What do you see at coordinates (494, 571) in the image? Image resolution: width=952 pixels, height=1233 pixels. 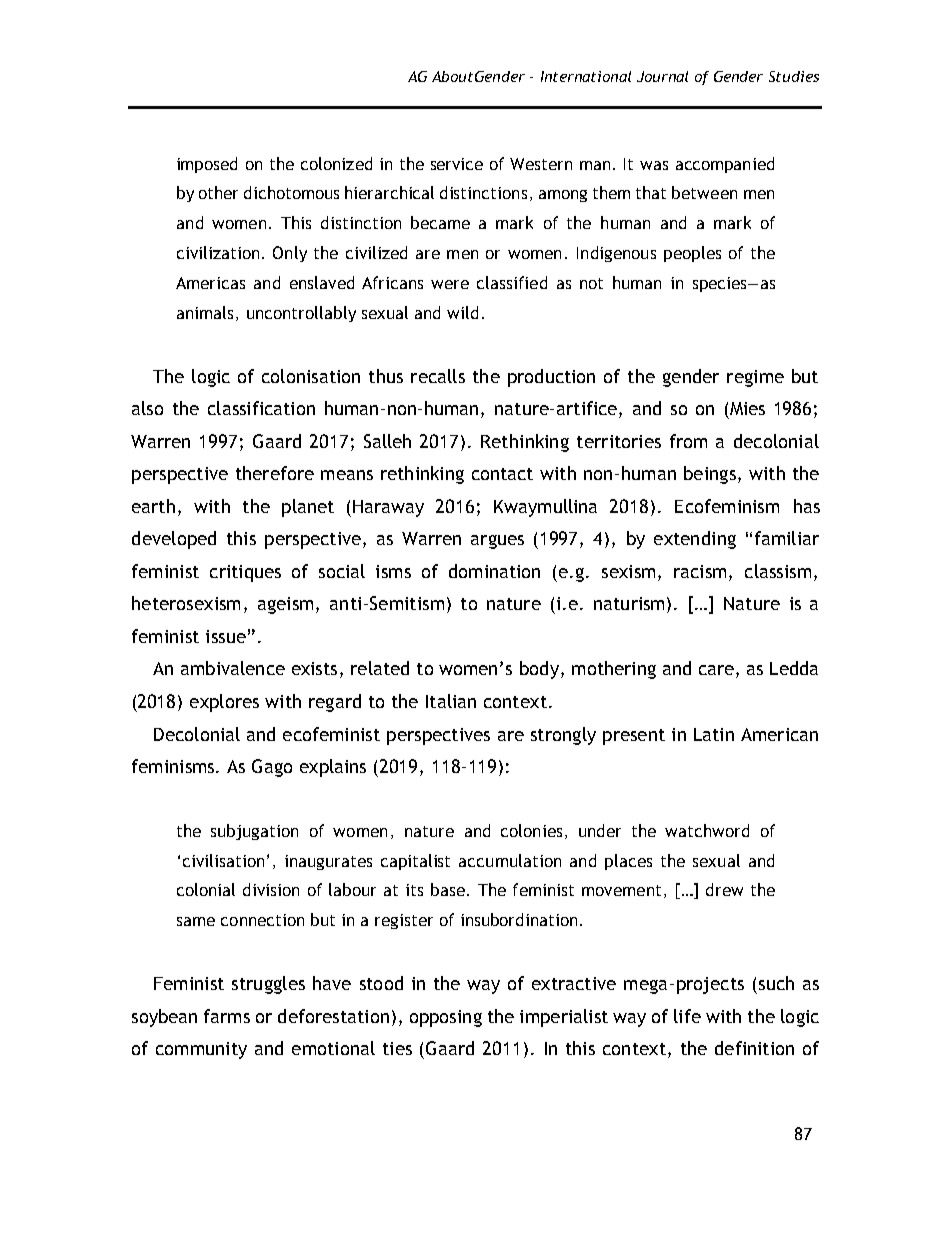 I see `domination` at bounding box center [494, 571].
